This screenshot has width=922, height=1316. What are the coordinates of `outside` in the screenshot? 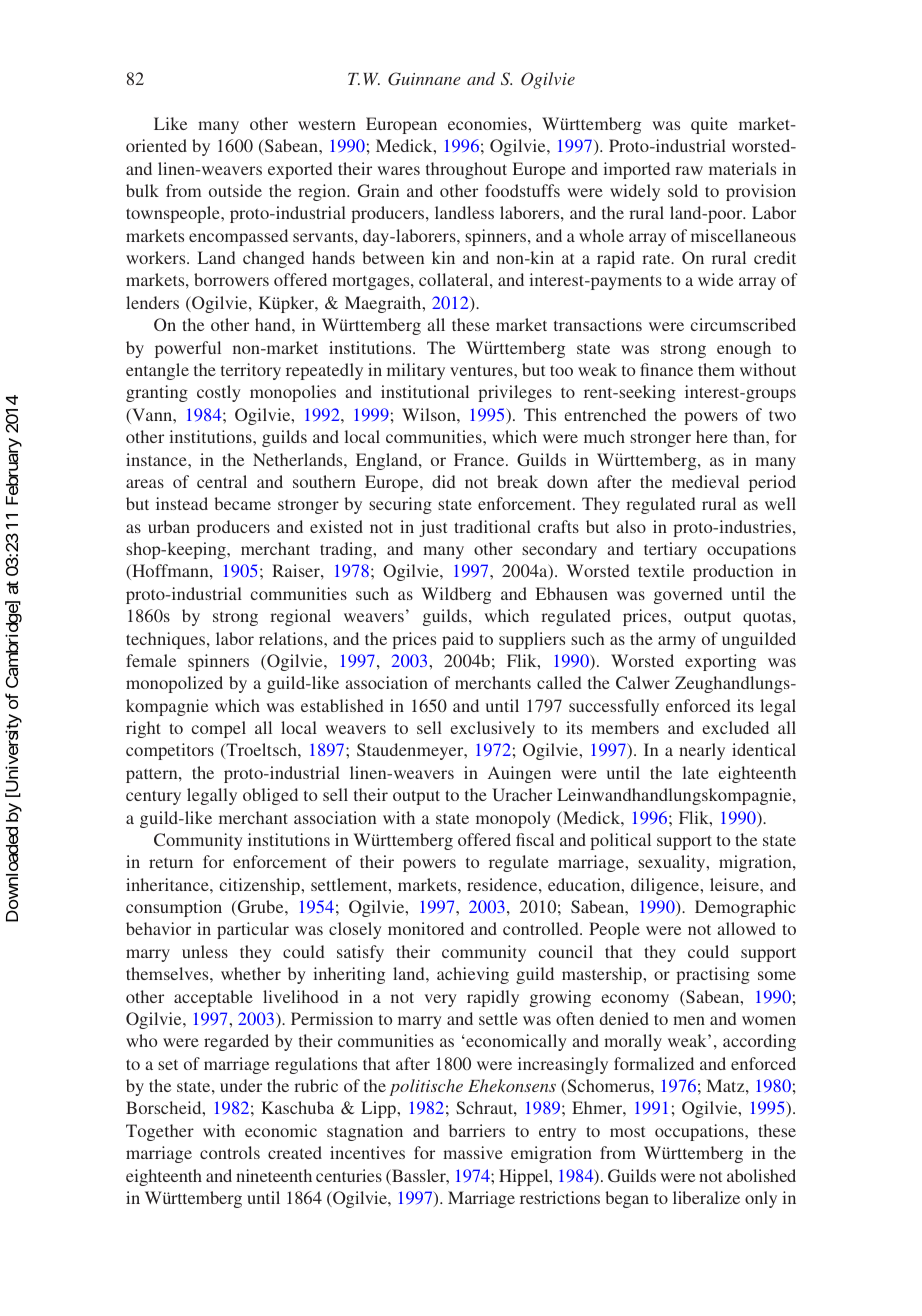 It's located at (235, 190).
